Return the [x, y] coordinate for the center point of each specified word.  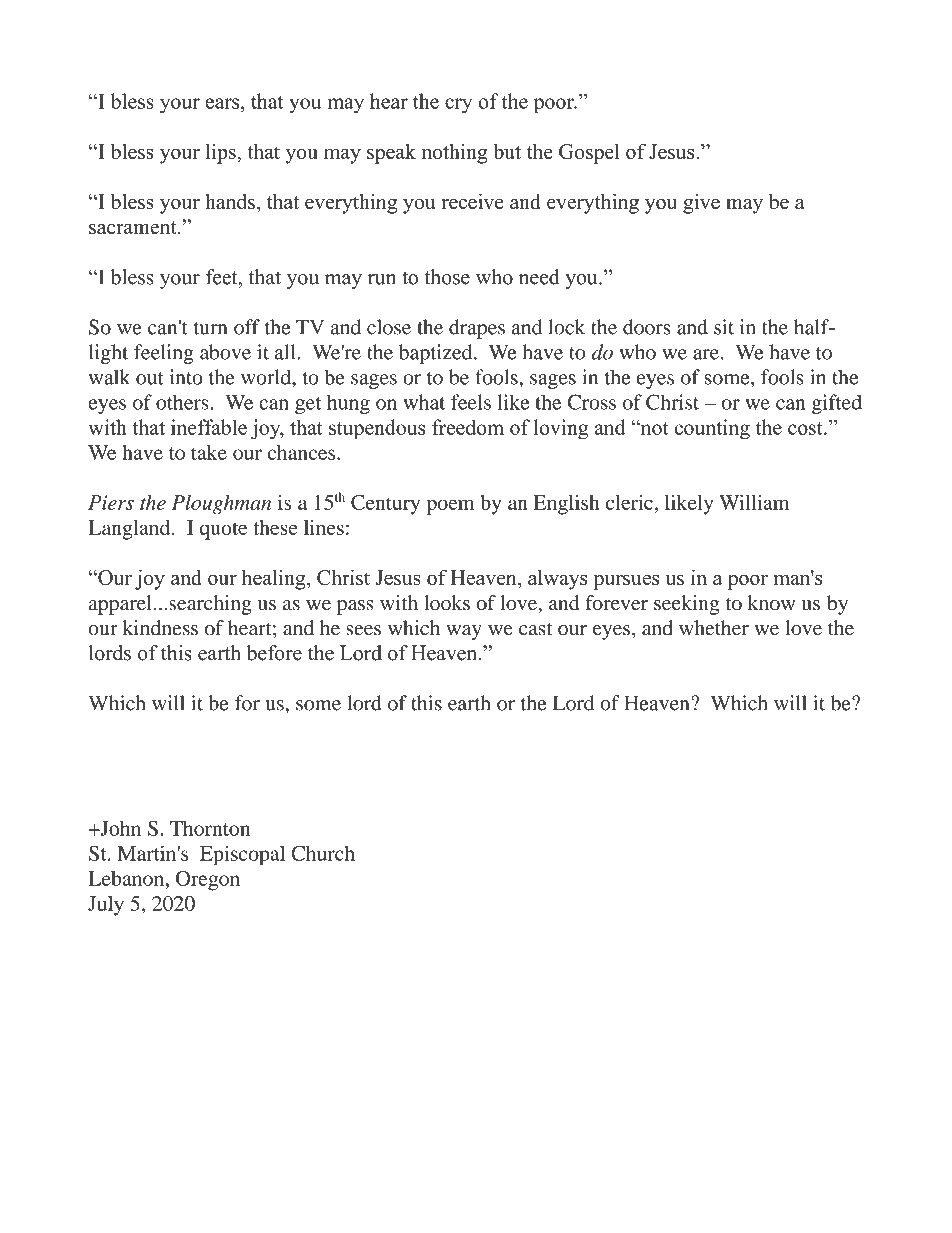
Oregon [208, 881]
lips [222, 153]
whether [714, 628]
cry [458, 106]
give [701, 204]
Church [323, 853]
